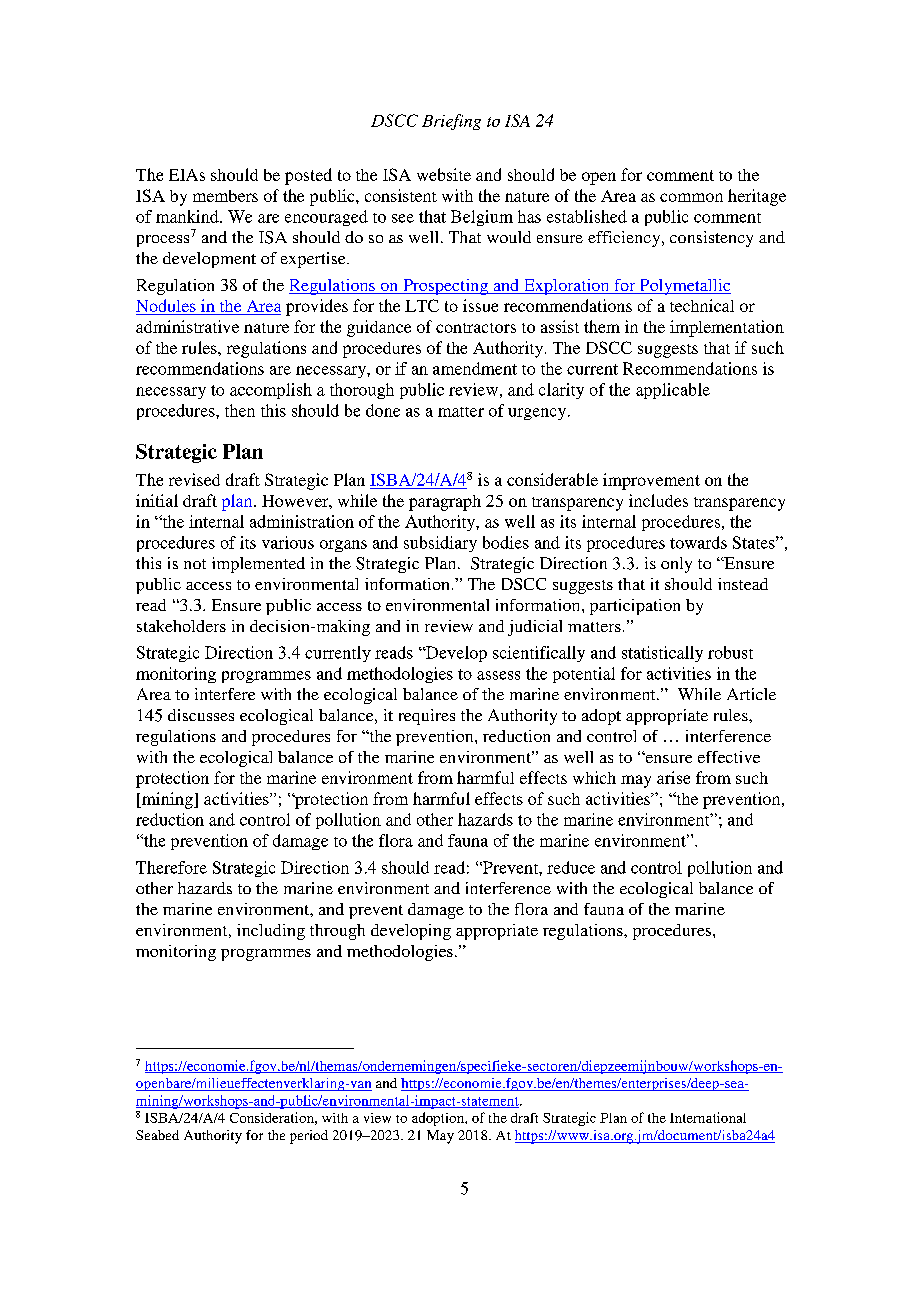  Describe the element at coordinates (240, 410) in the screenshot. I see `then` at that location.
